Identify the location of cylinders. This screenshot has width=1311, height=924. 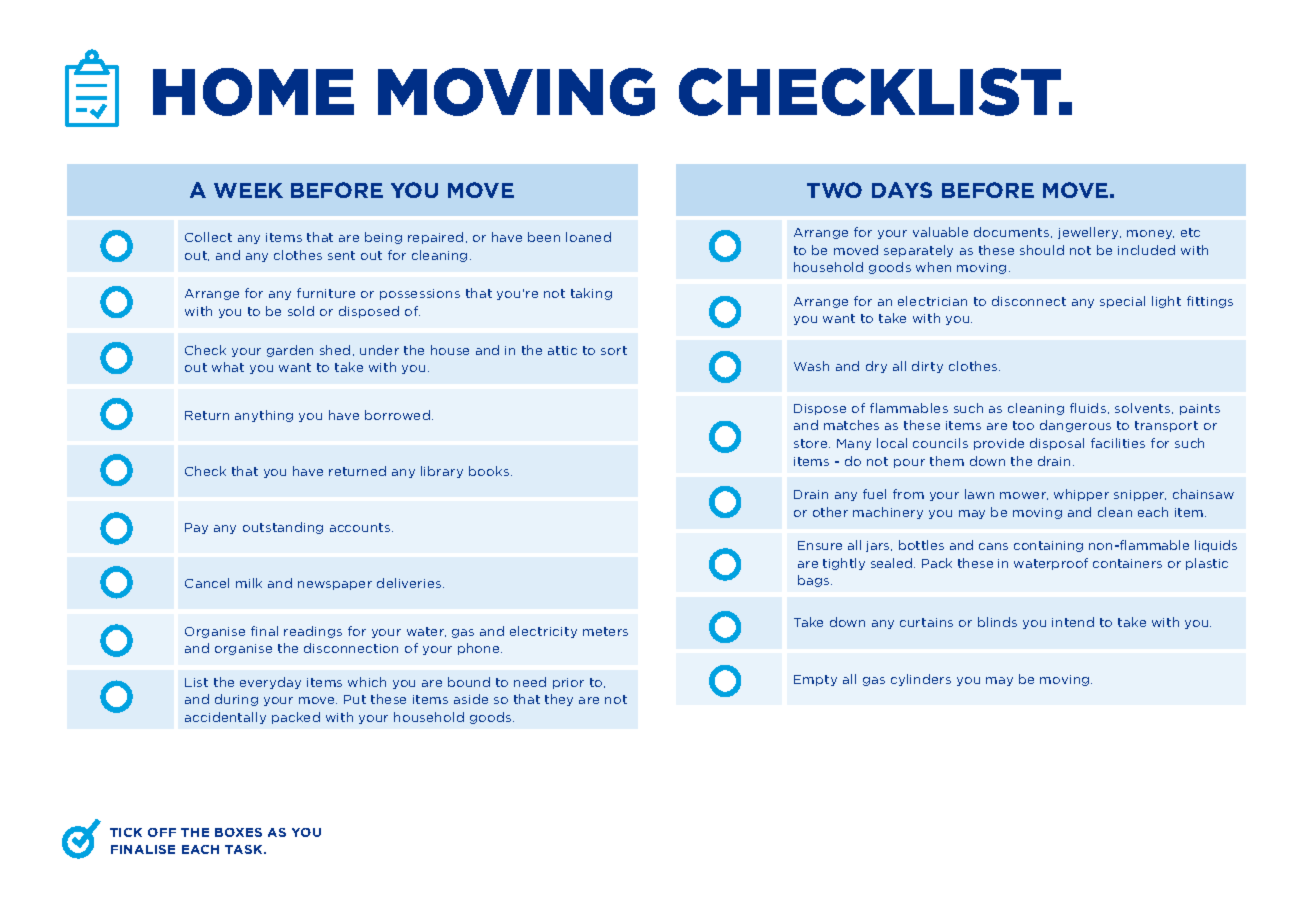
(921, 680).
